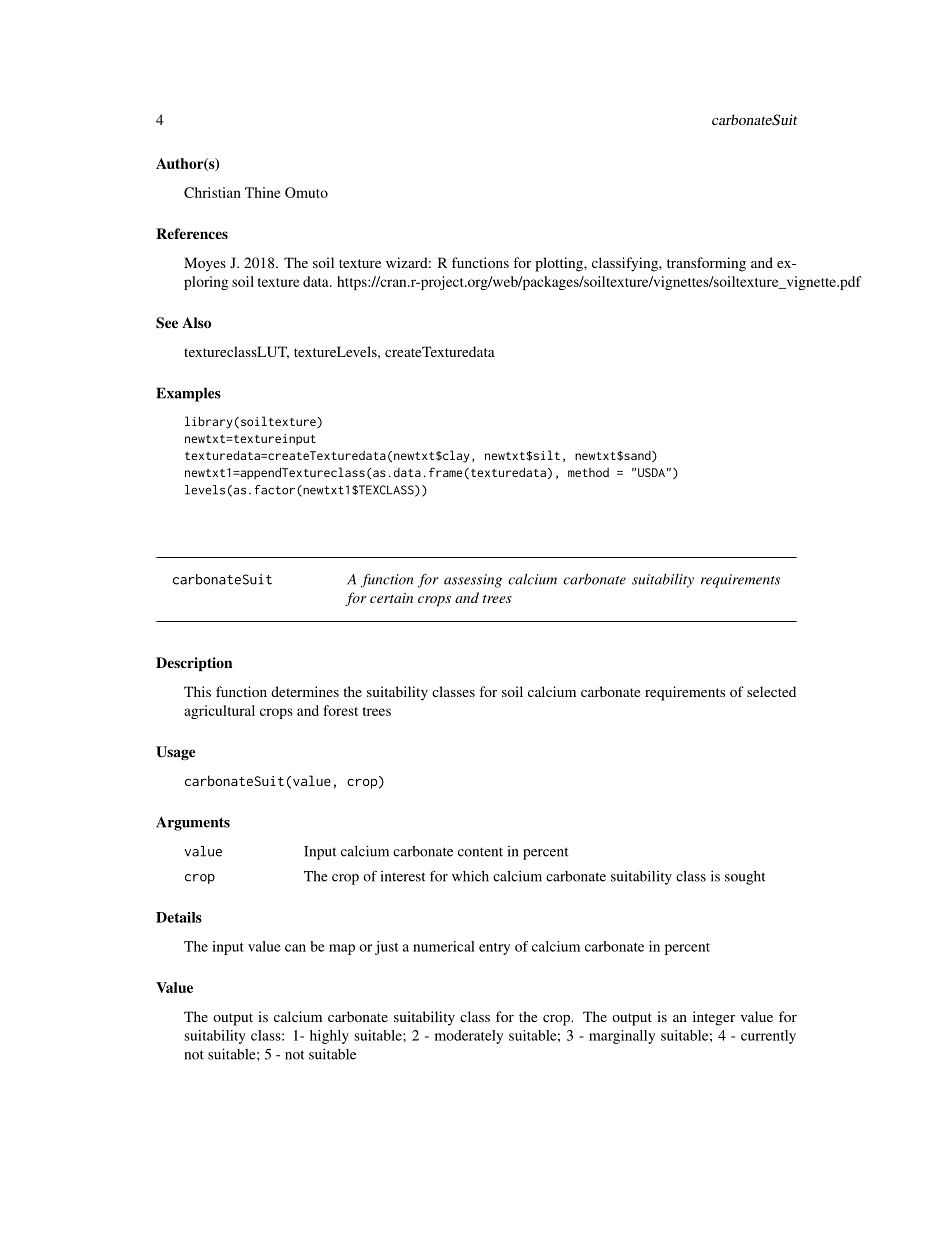  Describe the element at coordinates (745, 877) in the screenshot. I see `sought` at that location.
